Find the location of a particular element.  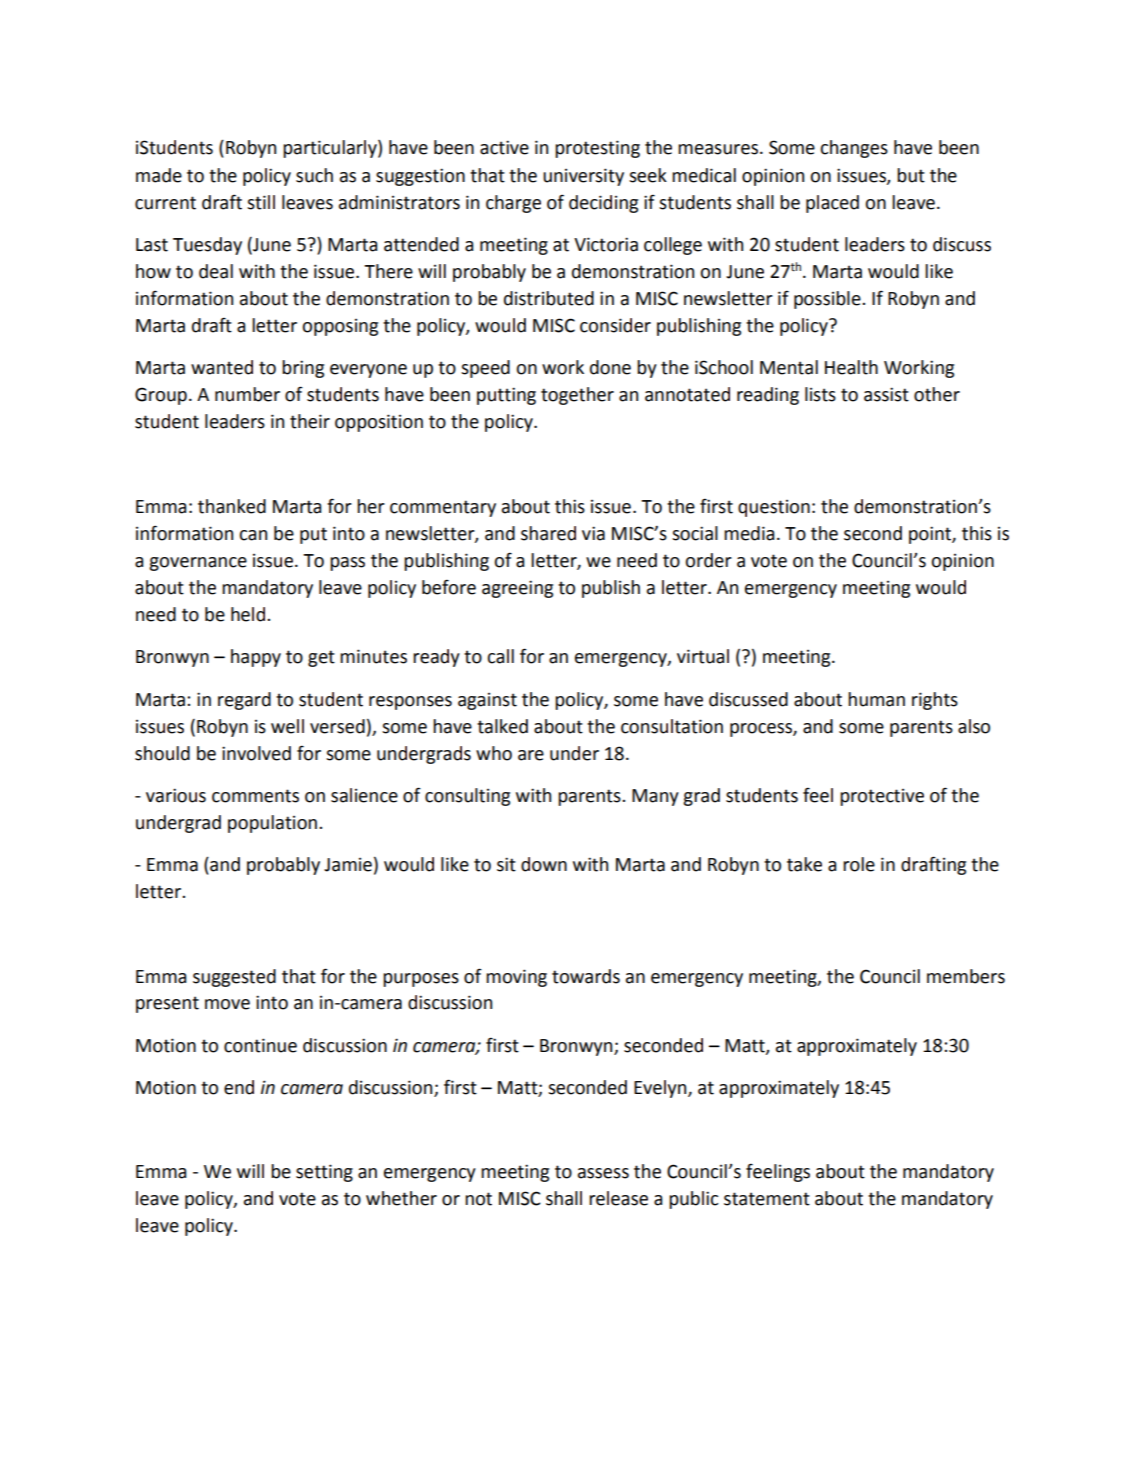

towards is located at coordinates (586, 976).
